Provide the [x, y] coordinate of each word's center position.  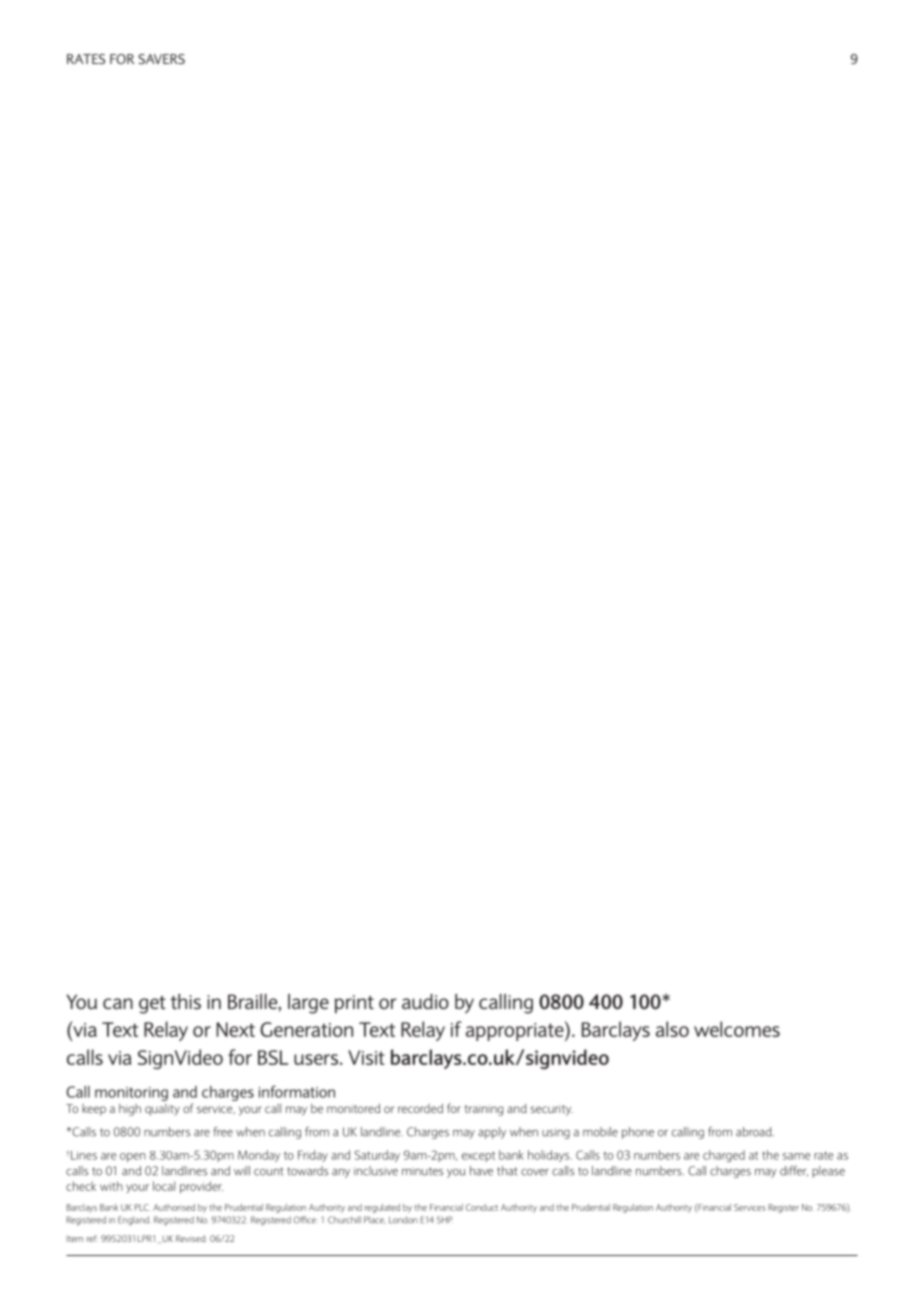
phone [638, 1133]
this [185, 1001]
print [354, 1004]
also [672, 1029]
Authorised [174, 1207]
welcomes [737, 1029]
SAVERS [161, 59]
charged [724, 1156]
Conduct [482, 1207]
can [118, 1003]
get [152, 1005]
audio [425, 1001]
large [308, 1004]
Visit [366, 1057]
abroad [755, 1132]
